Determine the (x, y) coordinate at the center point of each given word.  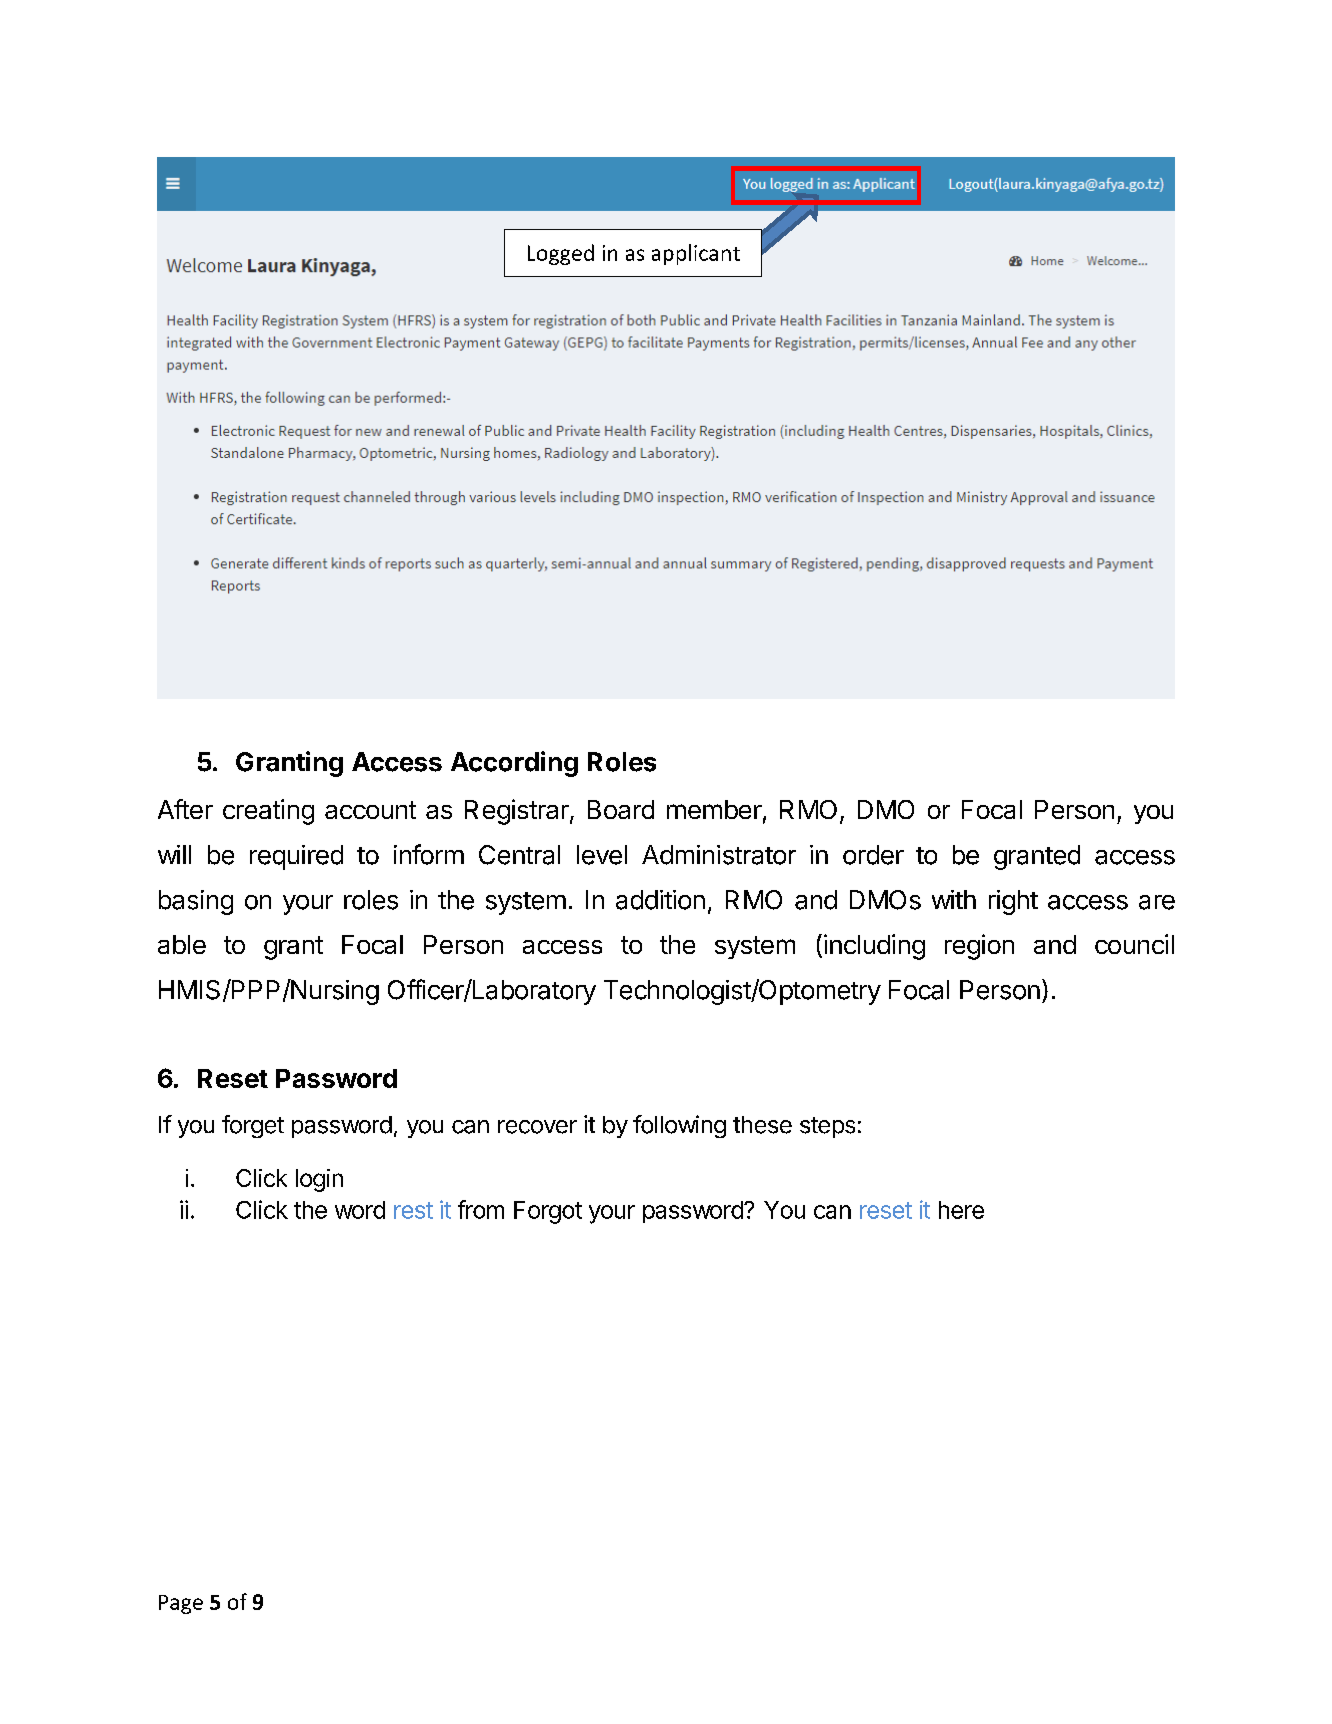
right (1013, 902)
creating (268, 812)
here (961, 1210)
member (714, 809)
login (319, 1180)
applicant (696, 254)
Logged (561, 254)
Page (181, 1604)
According (514, 764)
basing (196, 902)
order (873, 855)
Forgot (548, 1212)
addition (660, 900)
